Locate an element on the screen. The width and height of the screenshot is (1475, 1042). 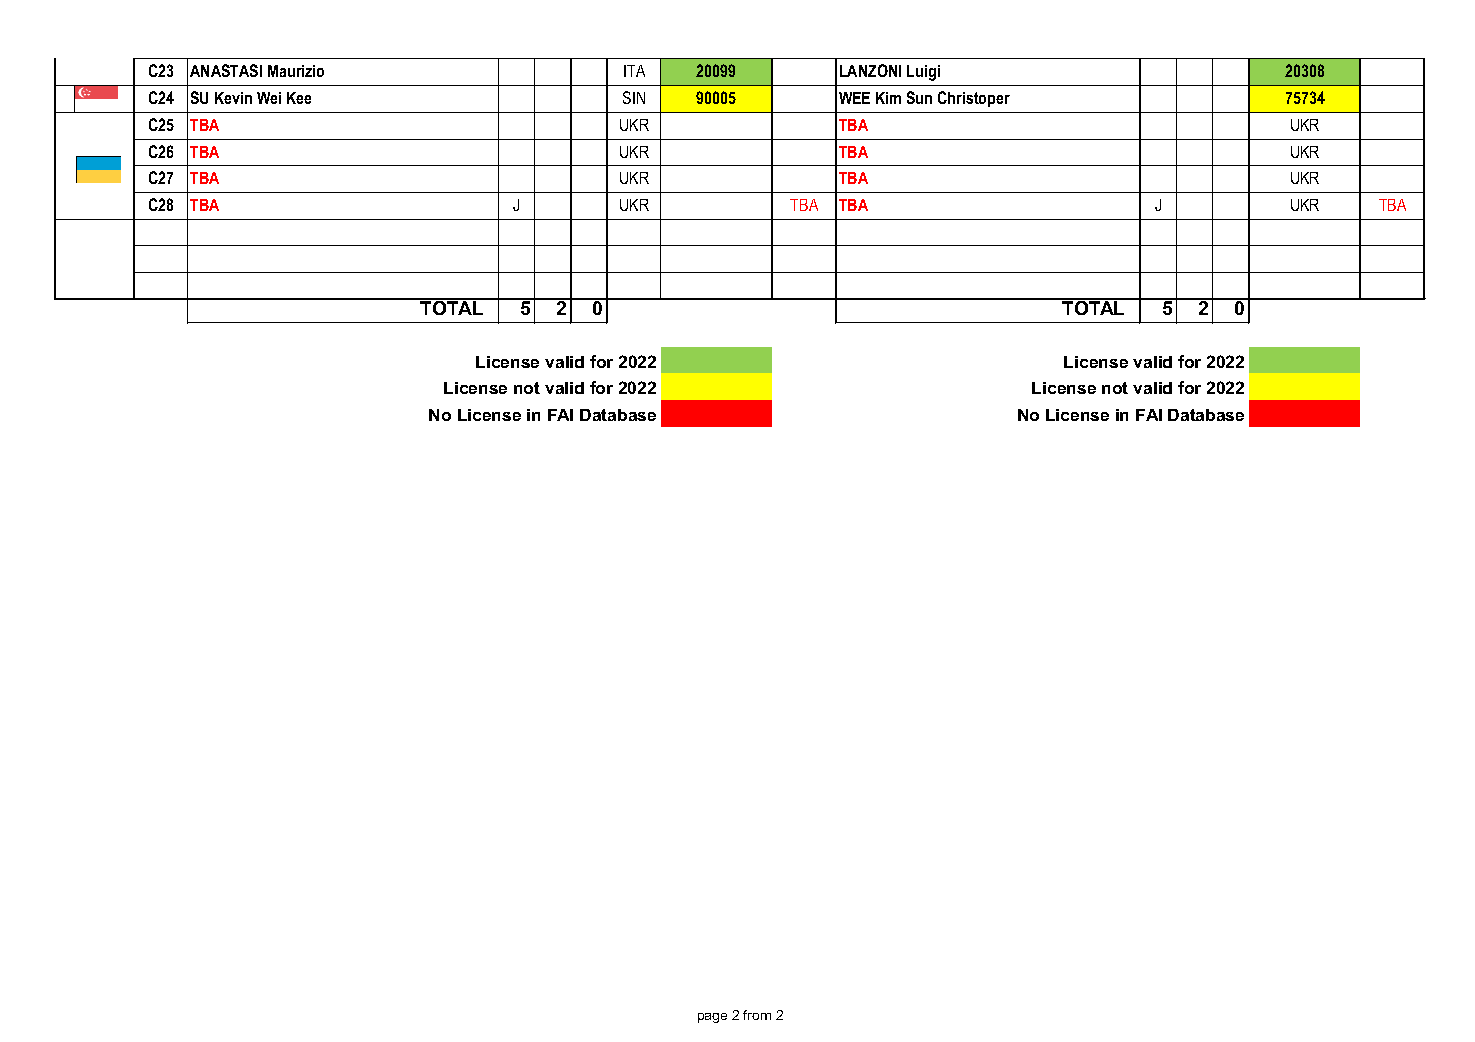
Kee is located at coordinates (299, 98).
